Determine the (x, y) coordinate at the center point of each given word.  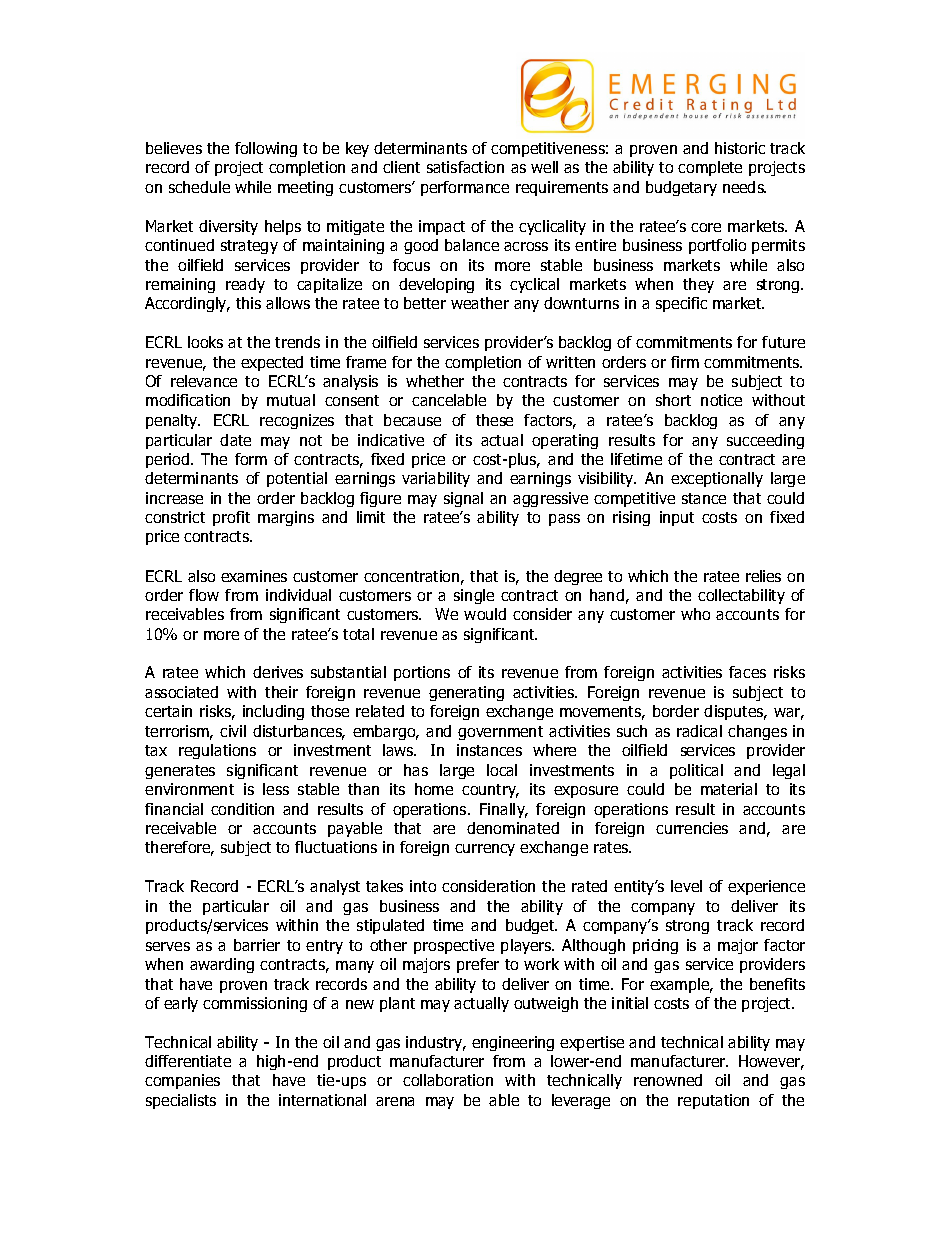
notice (721, 400)
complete (710, 168)
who (695, 614)
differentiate (188, 1061)
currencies (692, 828)
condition (242, 809)
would (485, 614)
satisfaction (465, 167)
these (494, 420)
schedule (199, 187)
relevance (204, 381)
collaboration (448, 1080)
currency (485, 850)
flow (204, 595)
